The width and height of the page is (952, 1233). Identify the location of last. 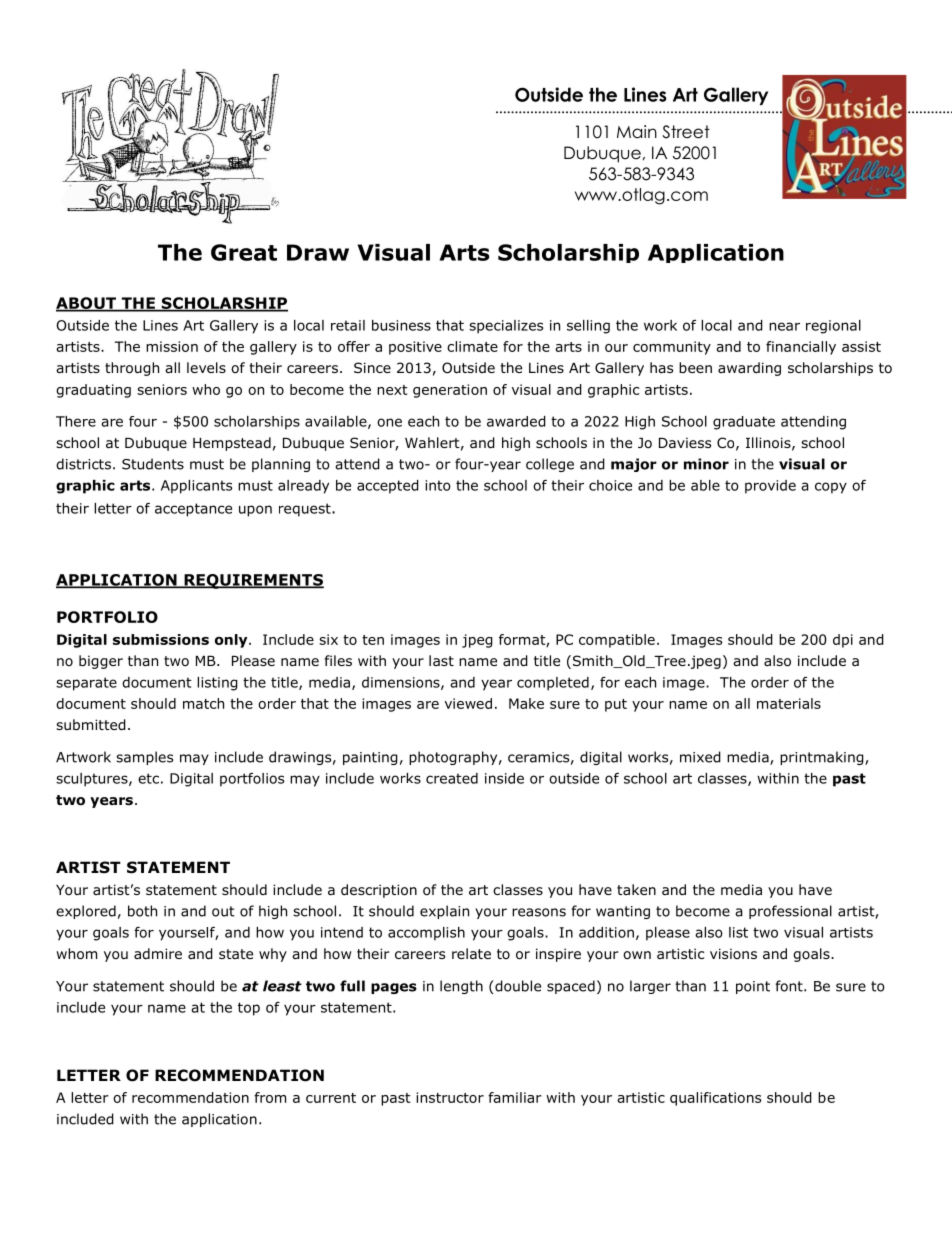
(441, 660).
